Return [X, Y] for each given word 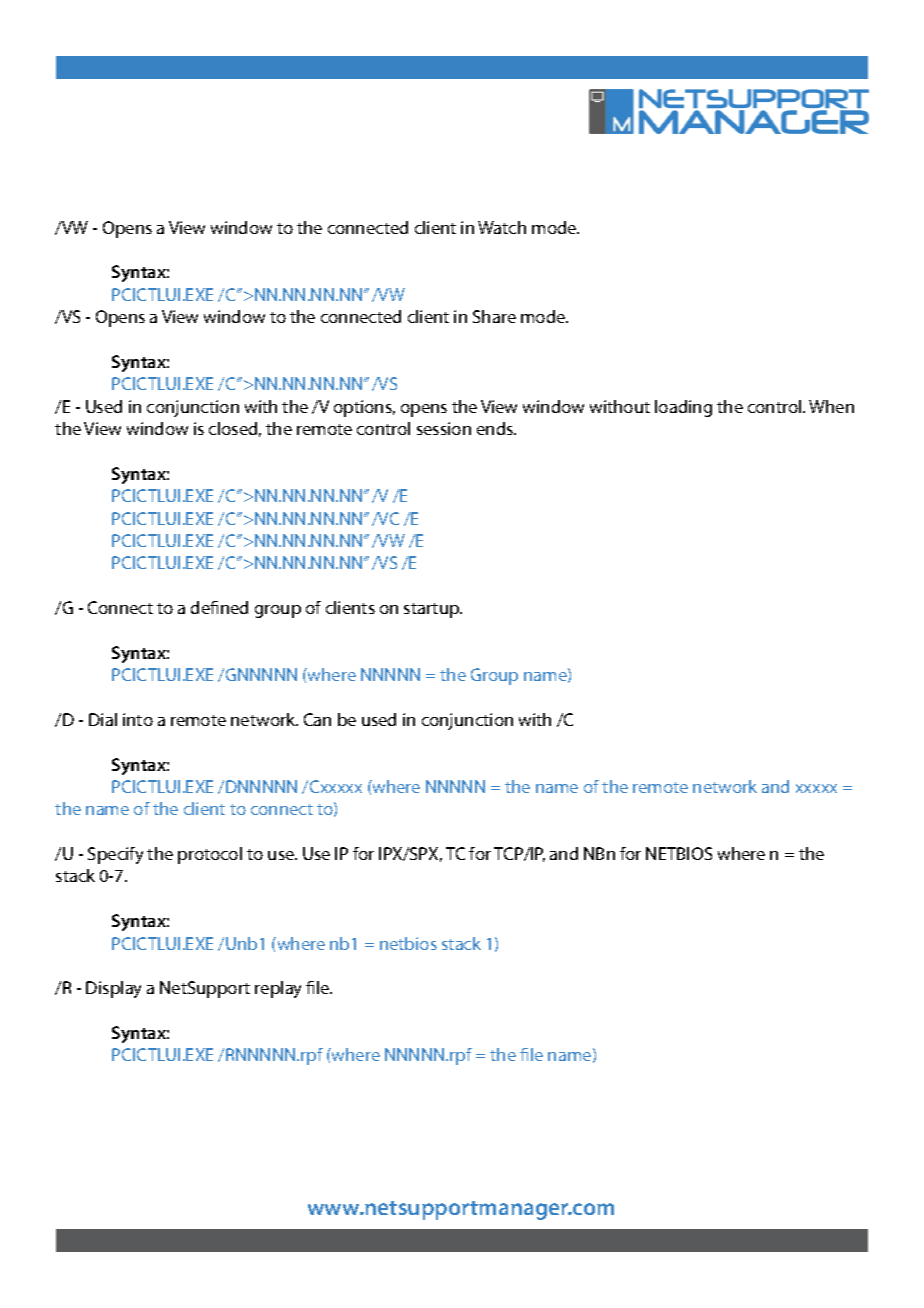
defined [219, 607]
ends [496, 428]
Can [317, 719]
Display [113, 989]
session [444, 428]
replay [278, 989]
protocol [210, 855]
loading [683, 408]
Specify [115, 855]
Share [494, 316]
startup [433, 610]
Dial [103, 719]
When [831, 406]
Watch [502, 227]
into [138, 719]
